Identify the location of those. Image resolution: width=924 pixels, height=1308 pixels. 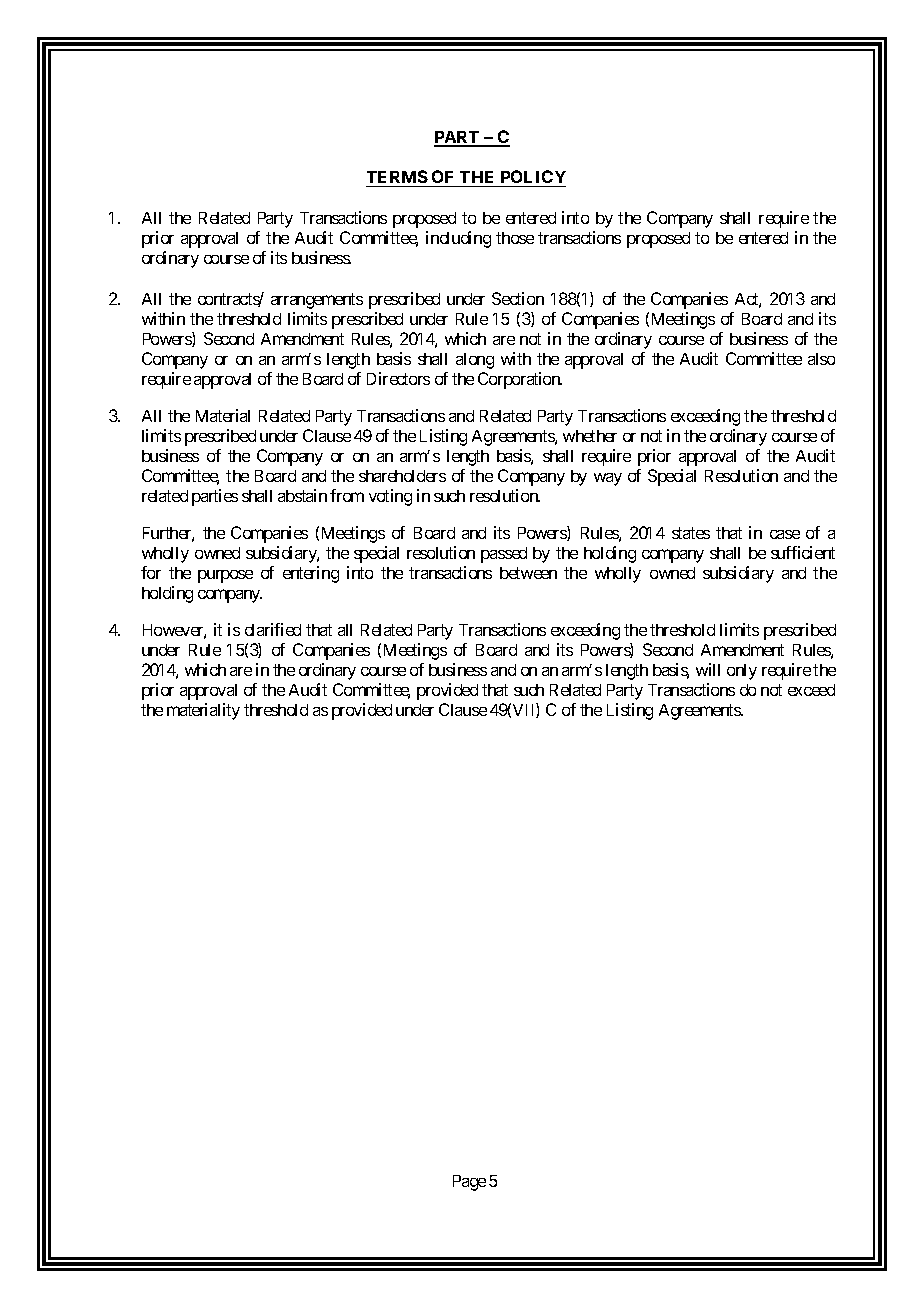
(515, 238).
